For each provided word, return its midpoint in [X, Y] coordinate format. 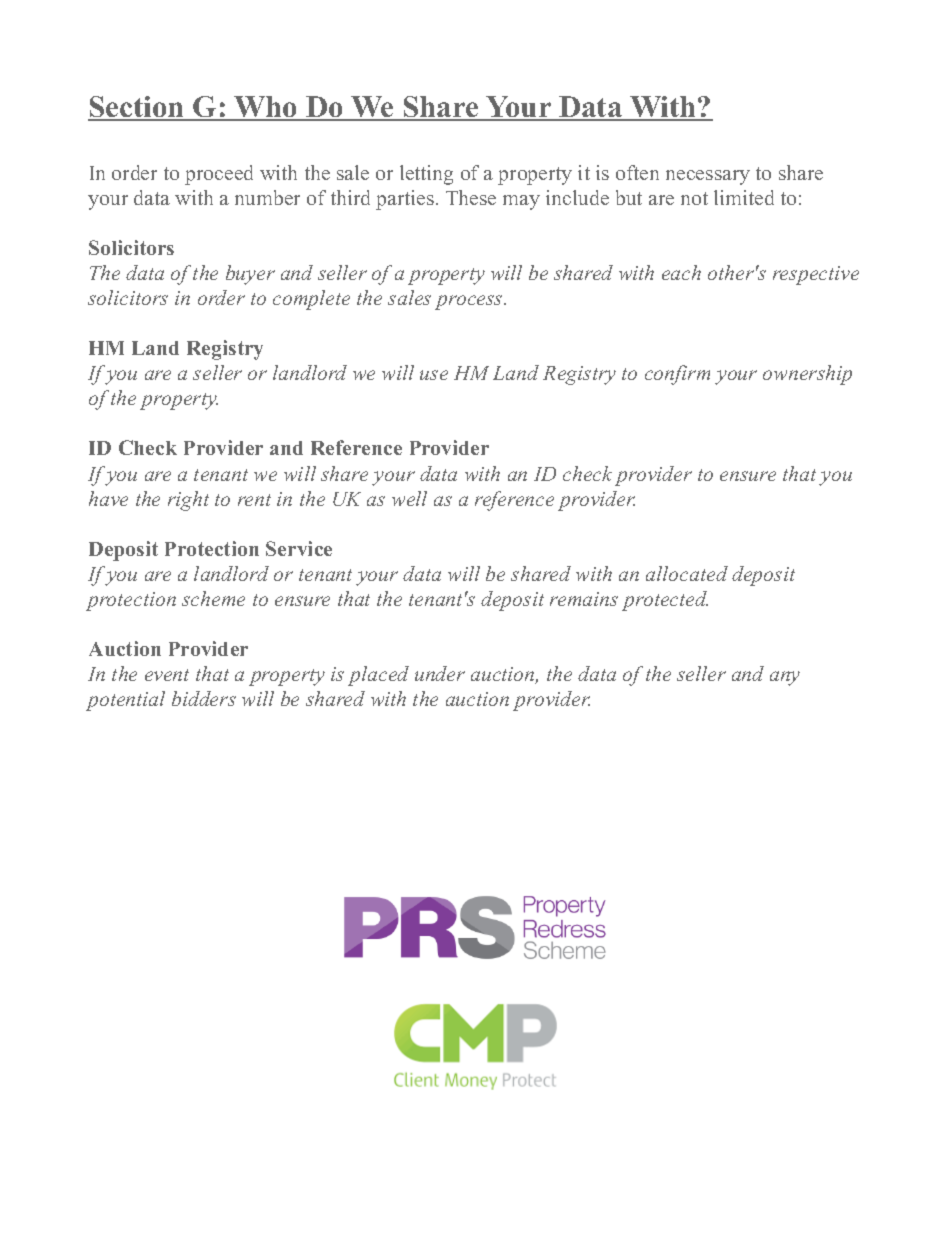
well [409, 498]
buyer [250, 275]
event [167, 675]
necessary [708, 177]
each [681, 272]
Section [137, 108]
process [470, 302]
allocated [687, 573]
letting [426, 175]
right [188, 501]
